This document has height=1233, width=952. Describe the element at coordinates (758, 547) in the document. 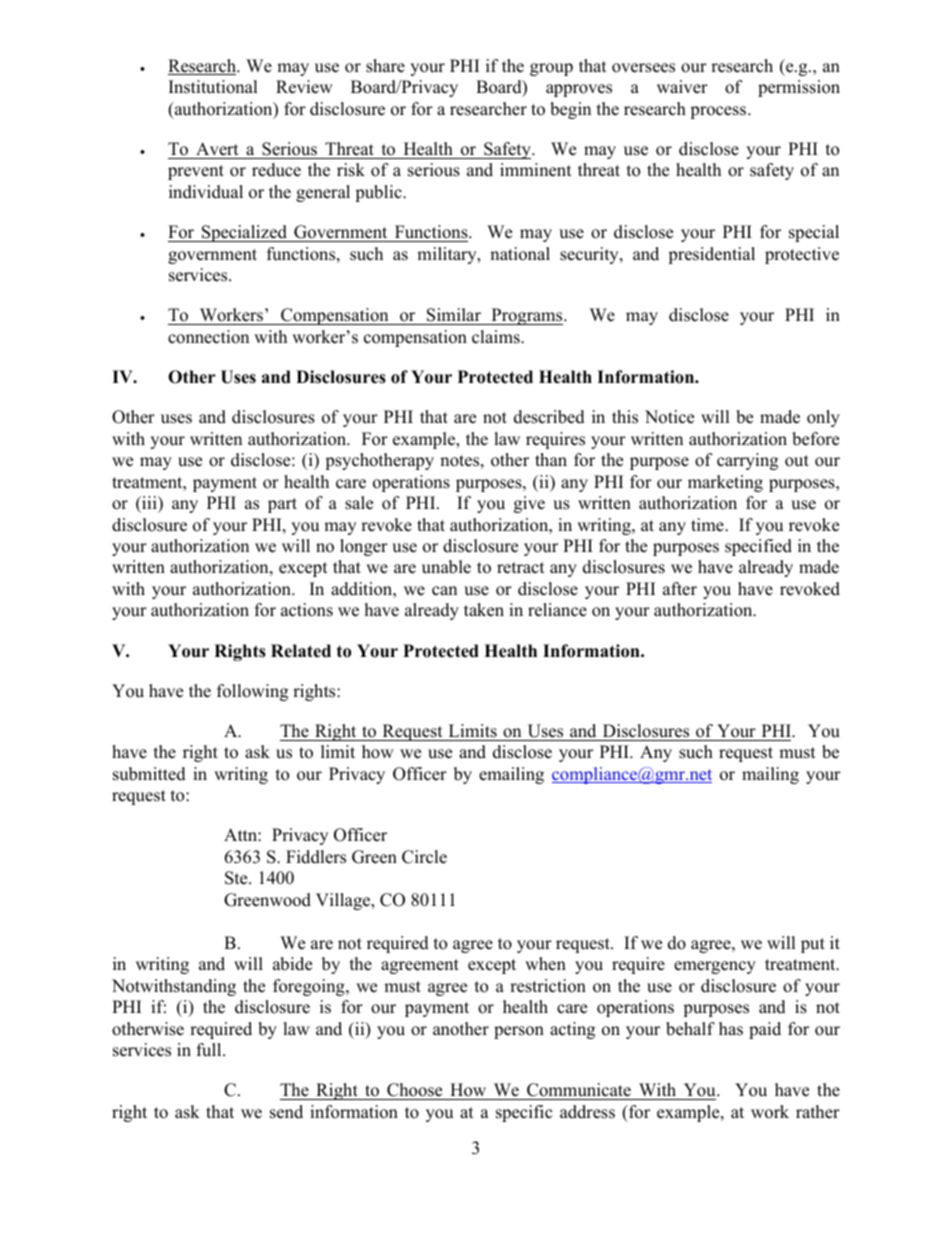

I see `specified` at that location.
